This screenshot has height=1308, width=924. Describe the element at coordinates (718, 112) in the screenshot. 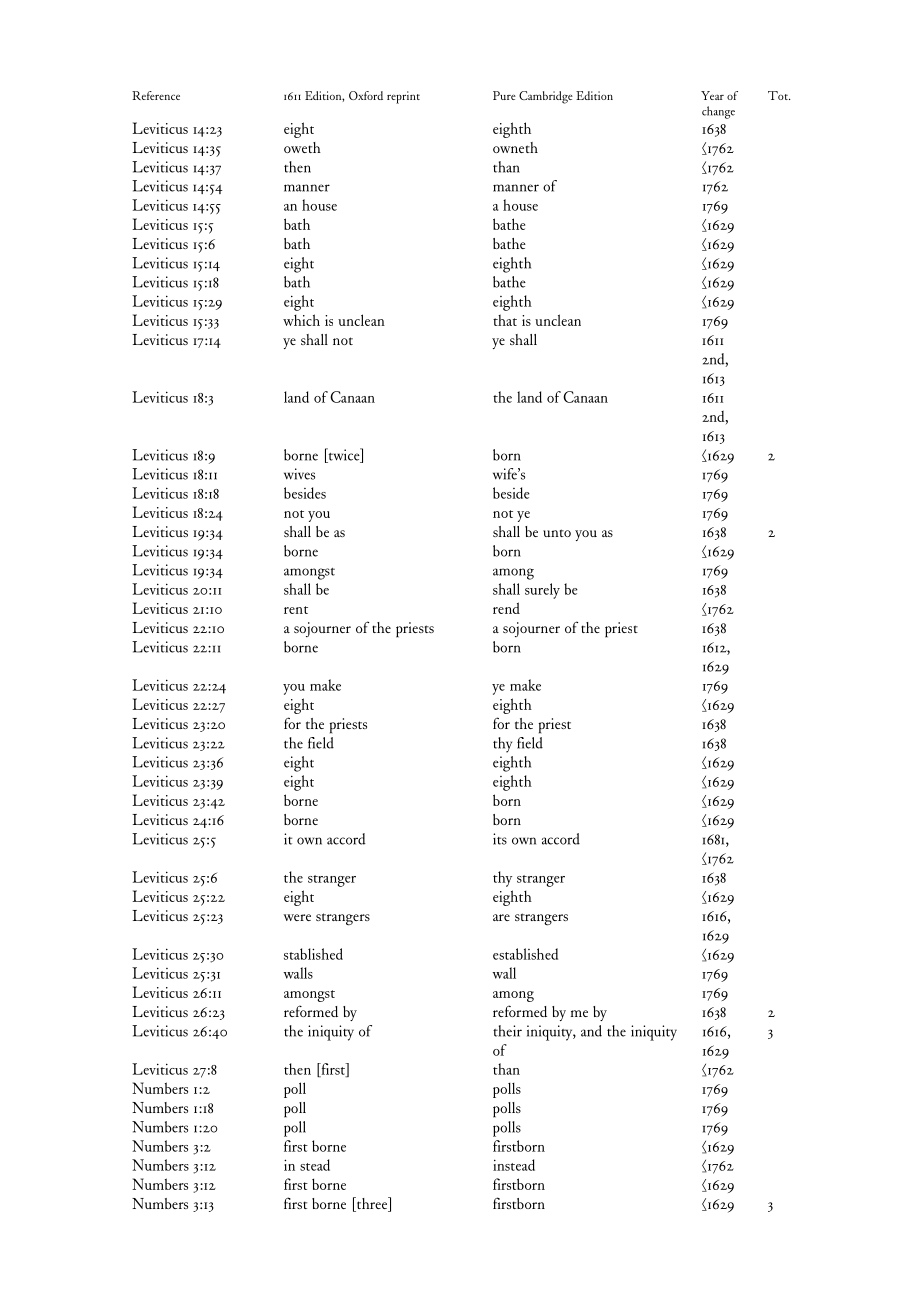

I see `change` at that location.
